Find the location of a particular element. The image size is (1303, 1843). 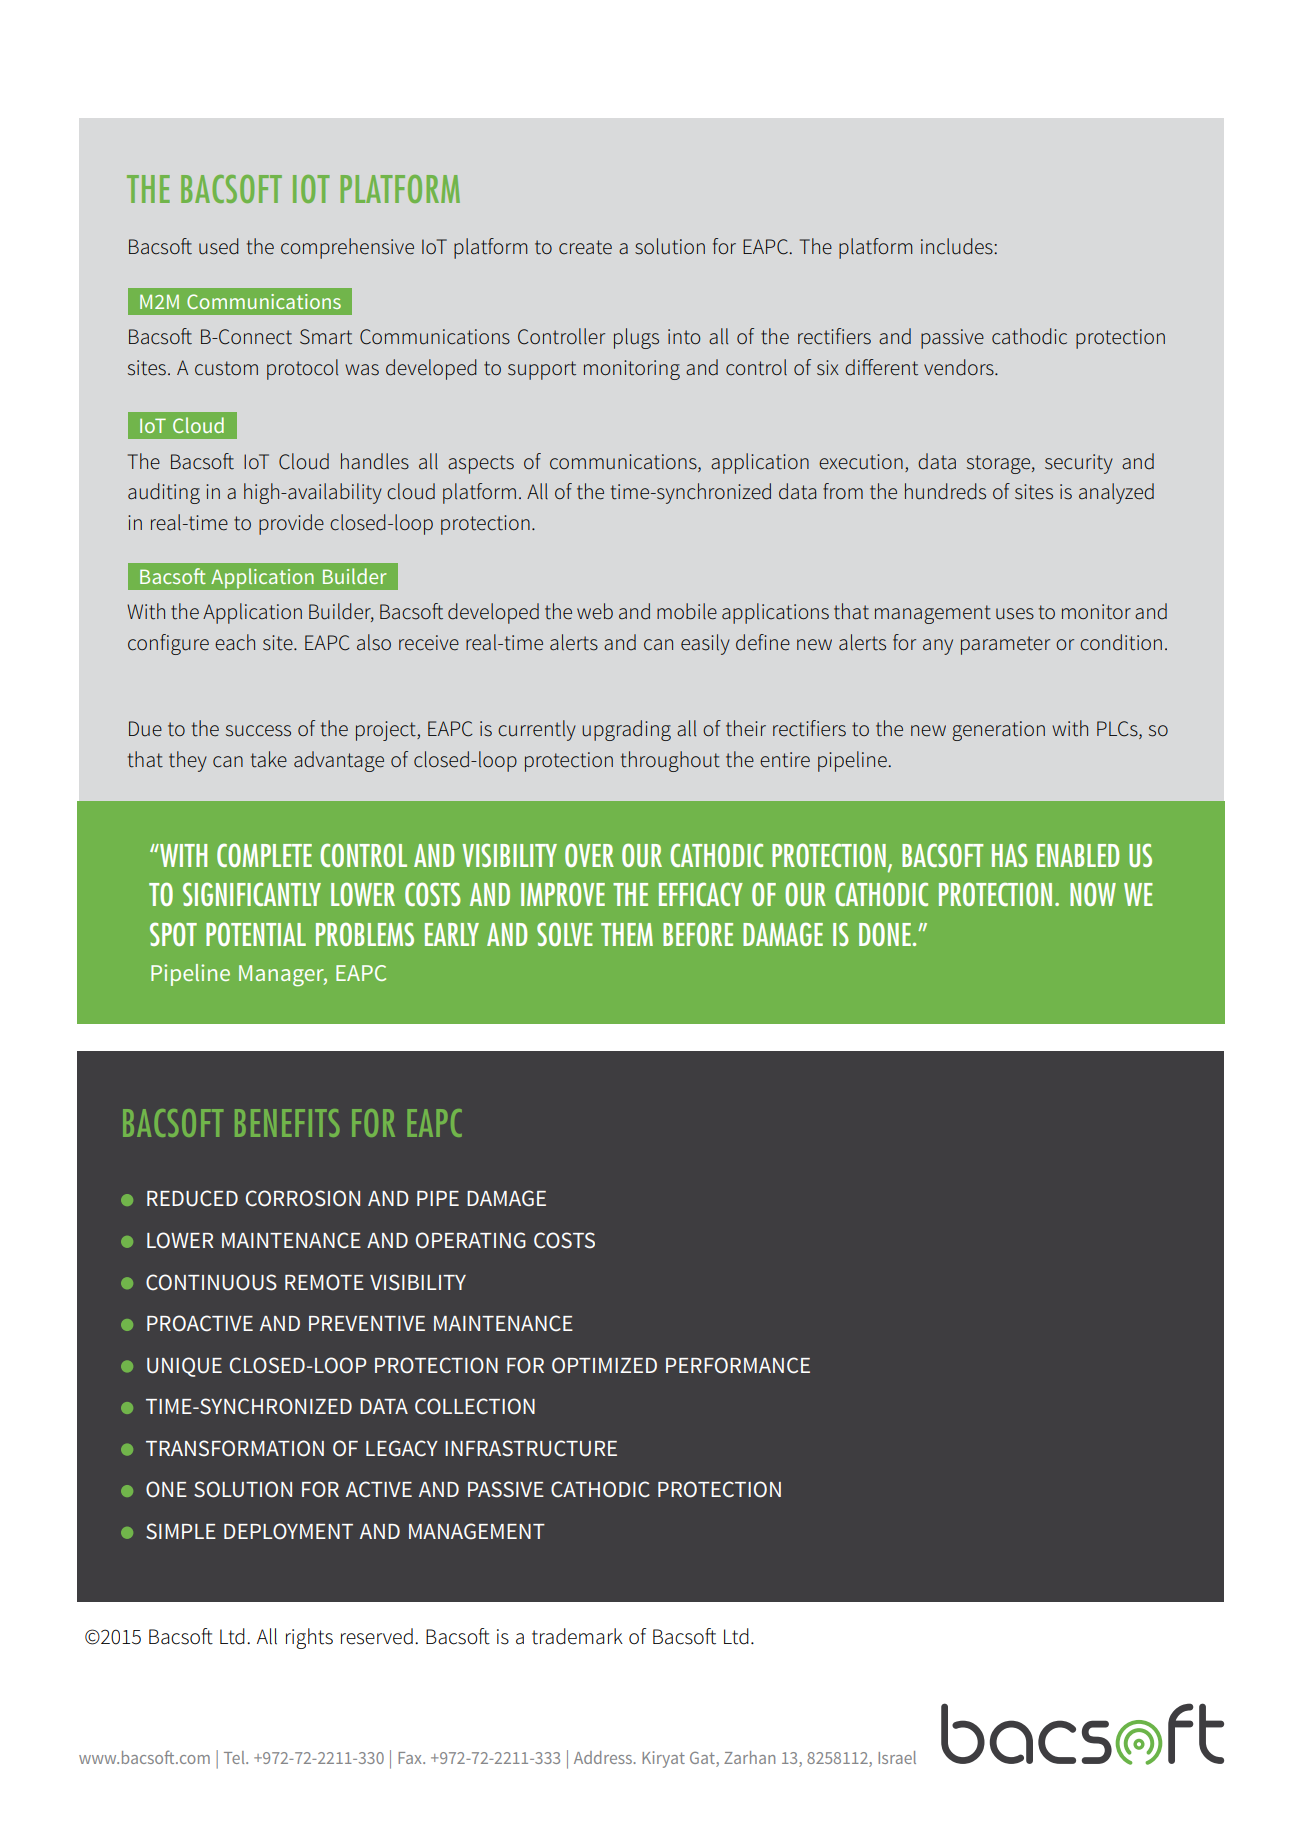

parameter is located at coordinates (1005, 645).
